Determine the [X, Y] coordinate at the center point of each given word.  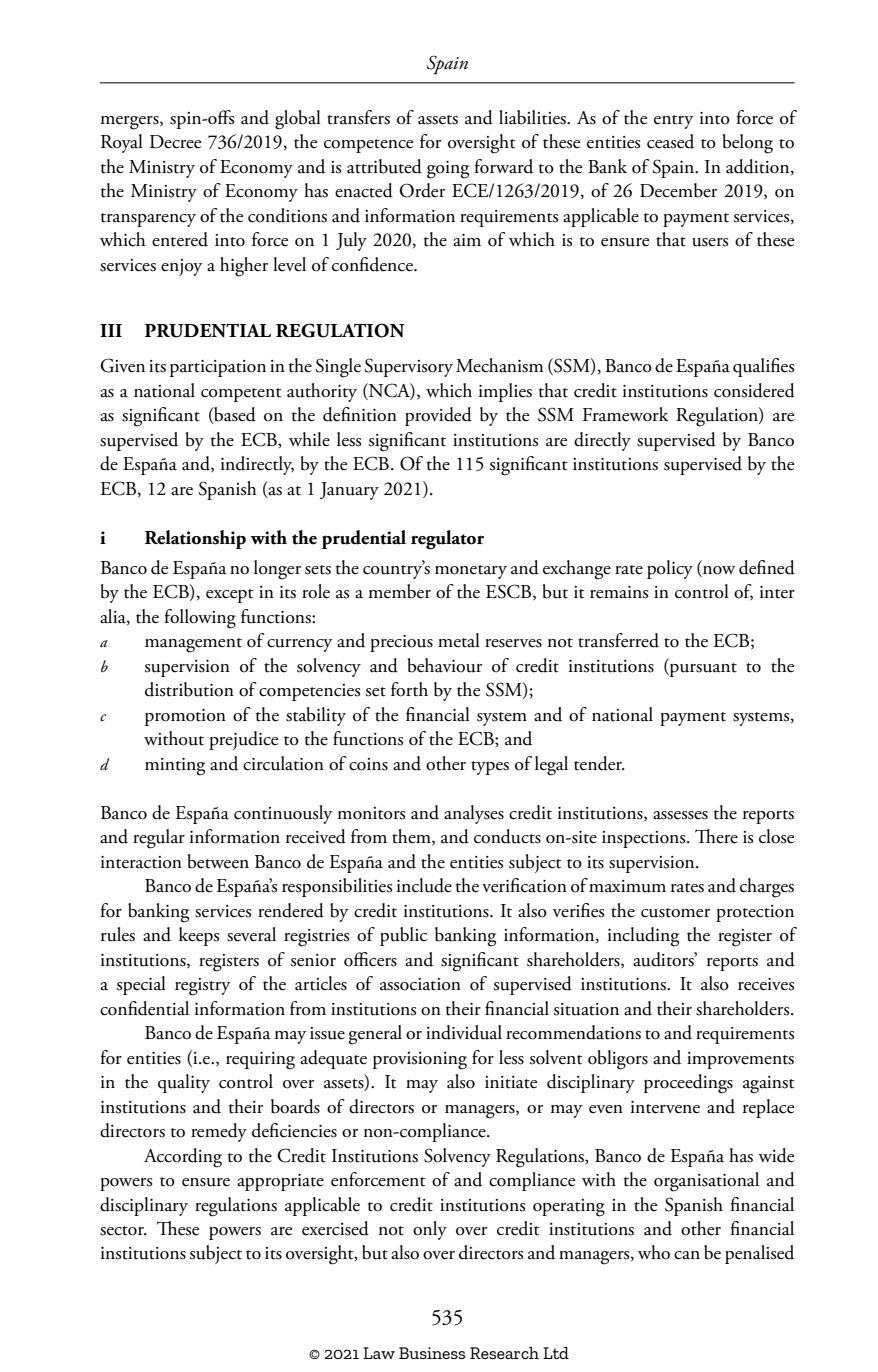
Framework [626, 414]
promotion [185, 717]
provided [438, 416]
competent [241, 395]
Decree [175, 142]
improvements [740, 1060]
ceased [670, 141]
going [448, 170]
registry [202, 987]
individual [464, 1032]
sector [123, 1231]
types [490, 768]
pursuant [702, 670]
